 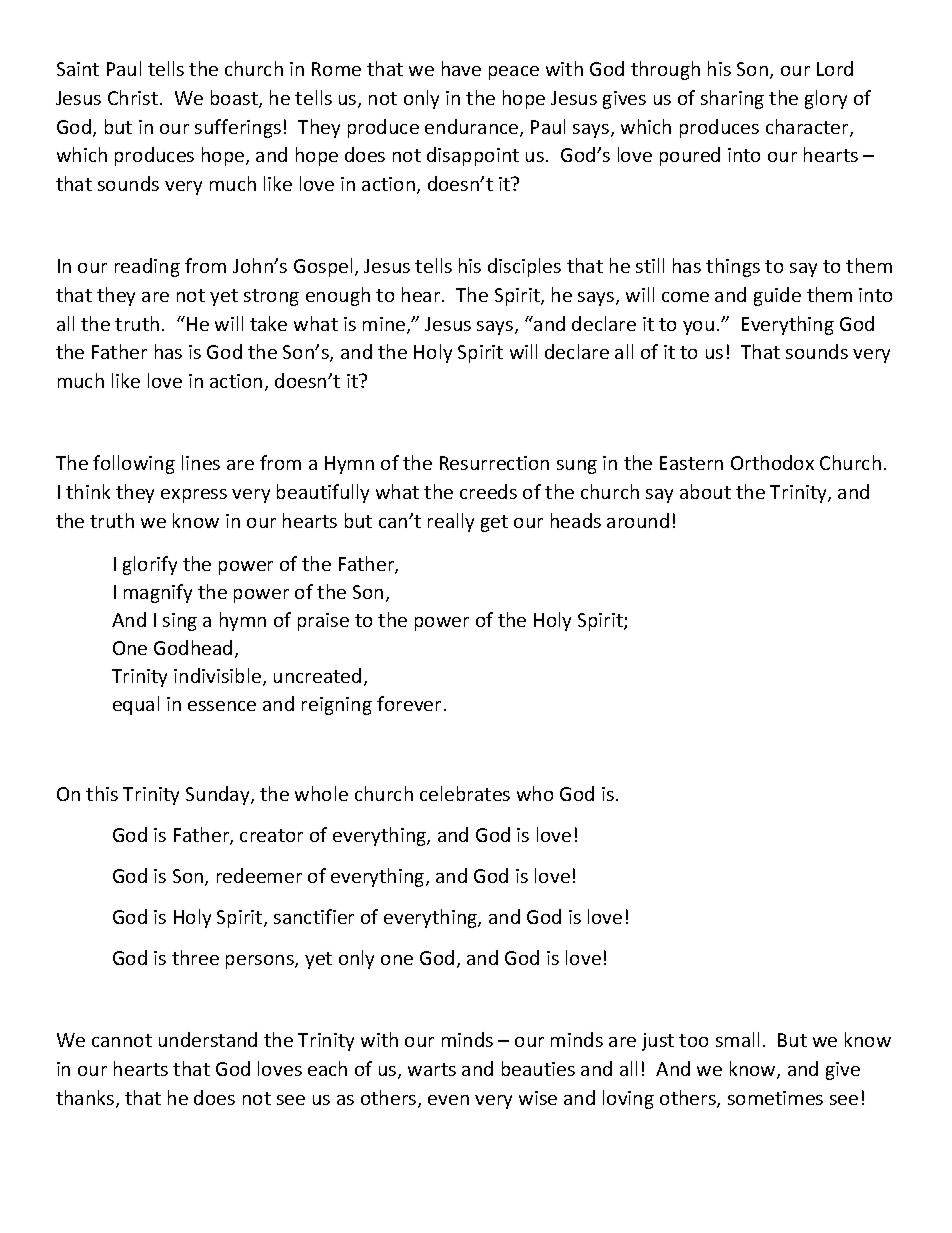 What do you see at coordinates (208, 1039) in the screenshot?
I see `understand` at bounding box center [208, 1039].
